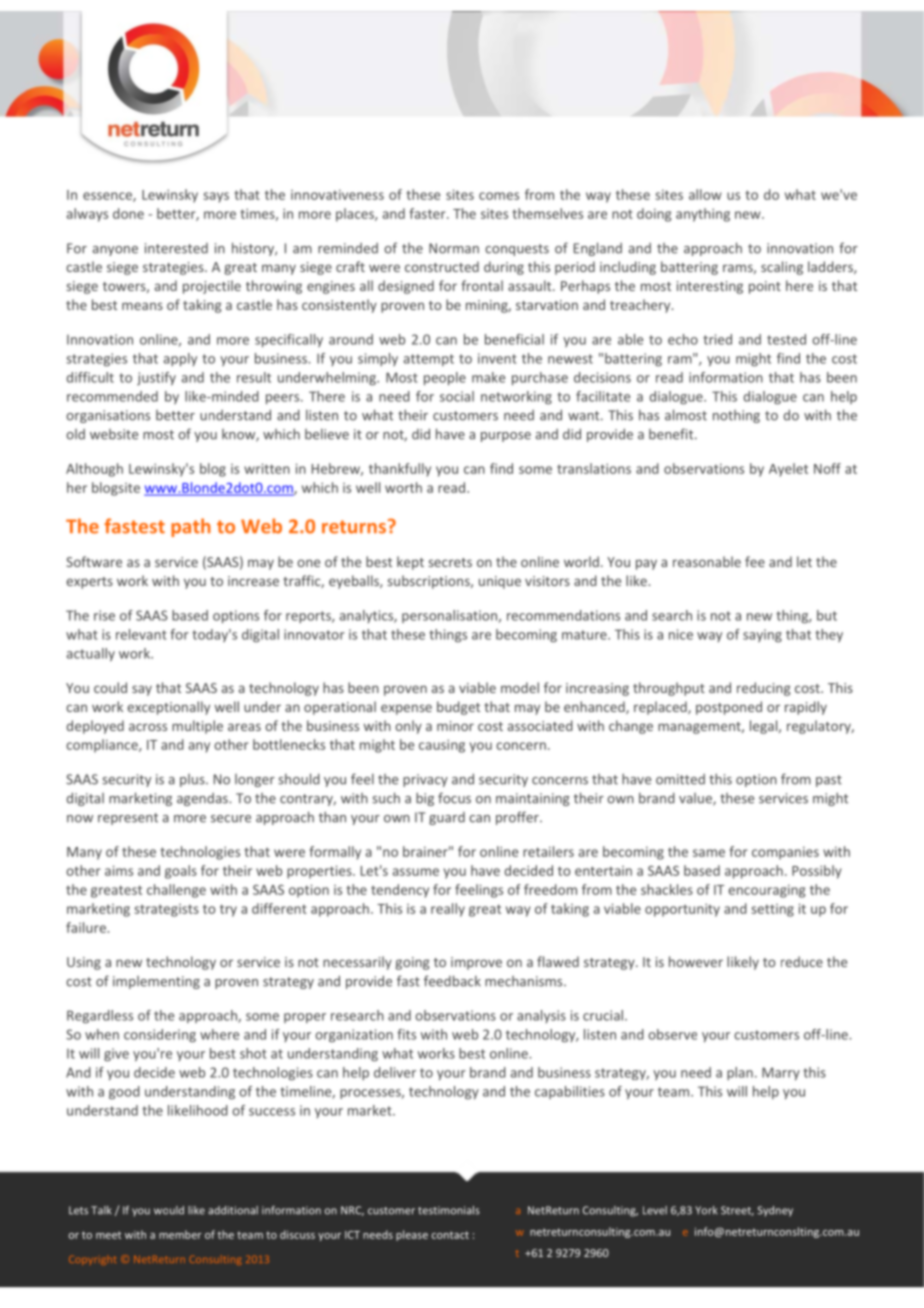  Describe the element at coordinates (180, 1234) in the screenshot. I see `member` at that location.
